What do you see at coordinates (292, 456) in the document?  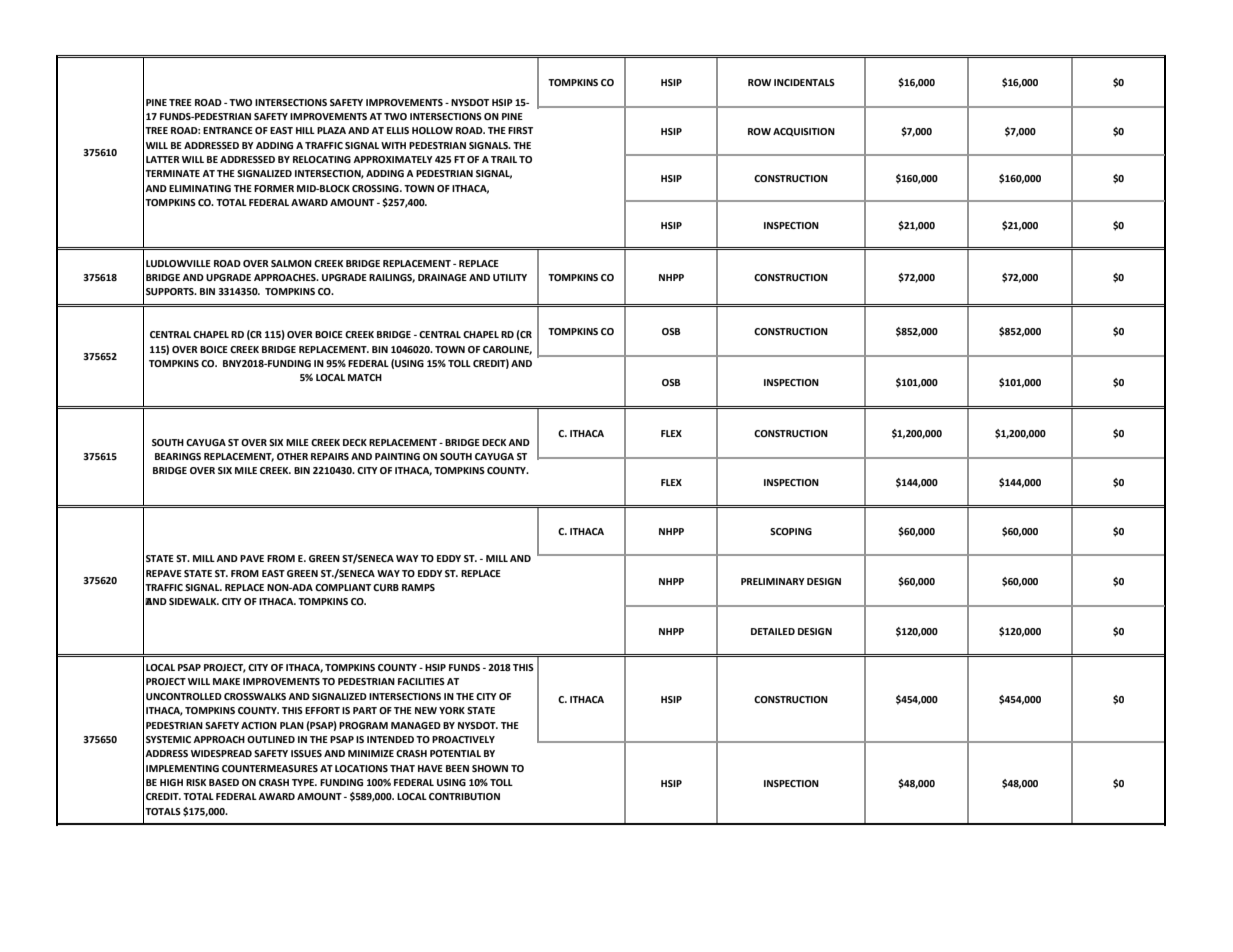 I see `OTHER` at bounding box center [292, 456].
